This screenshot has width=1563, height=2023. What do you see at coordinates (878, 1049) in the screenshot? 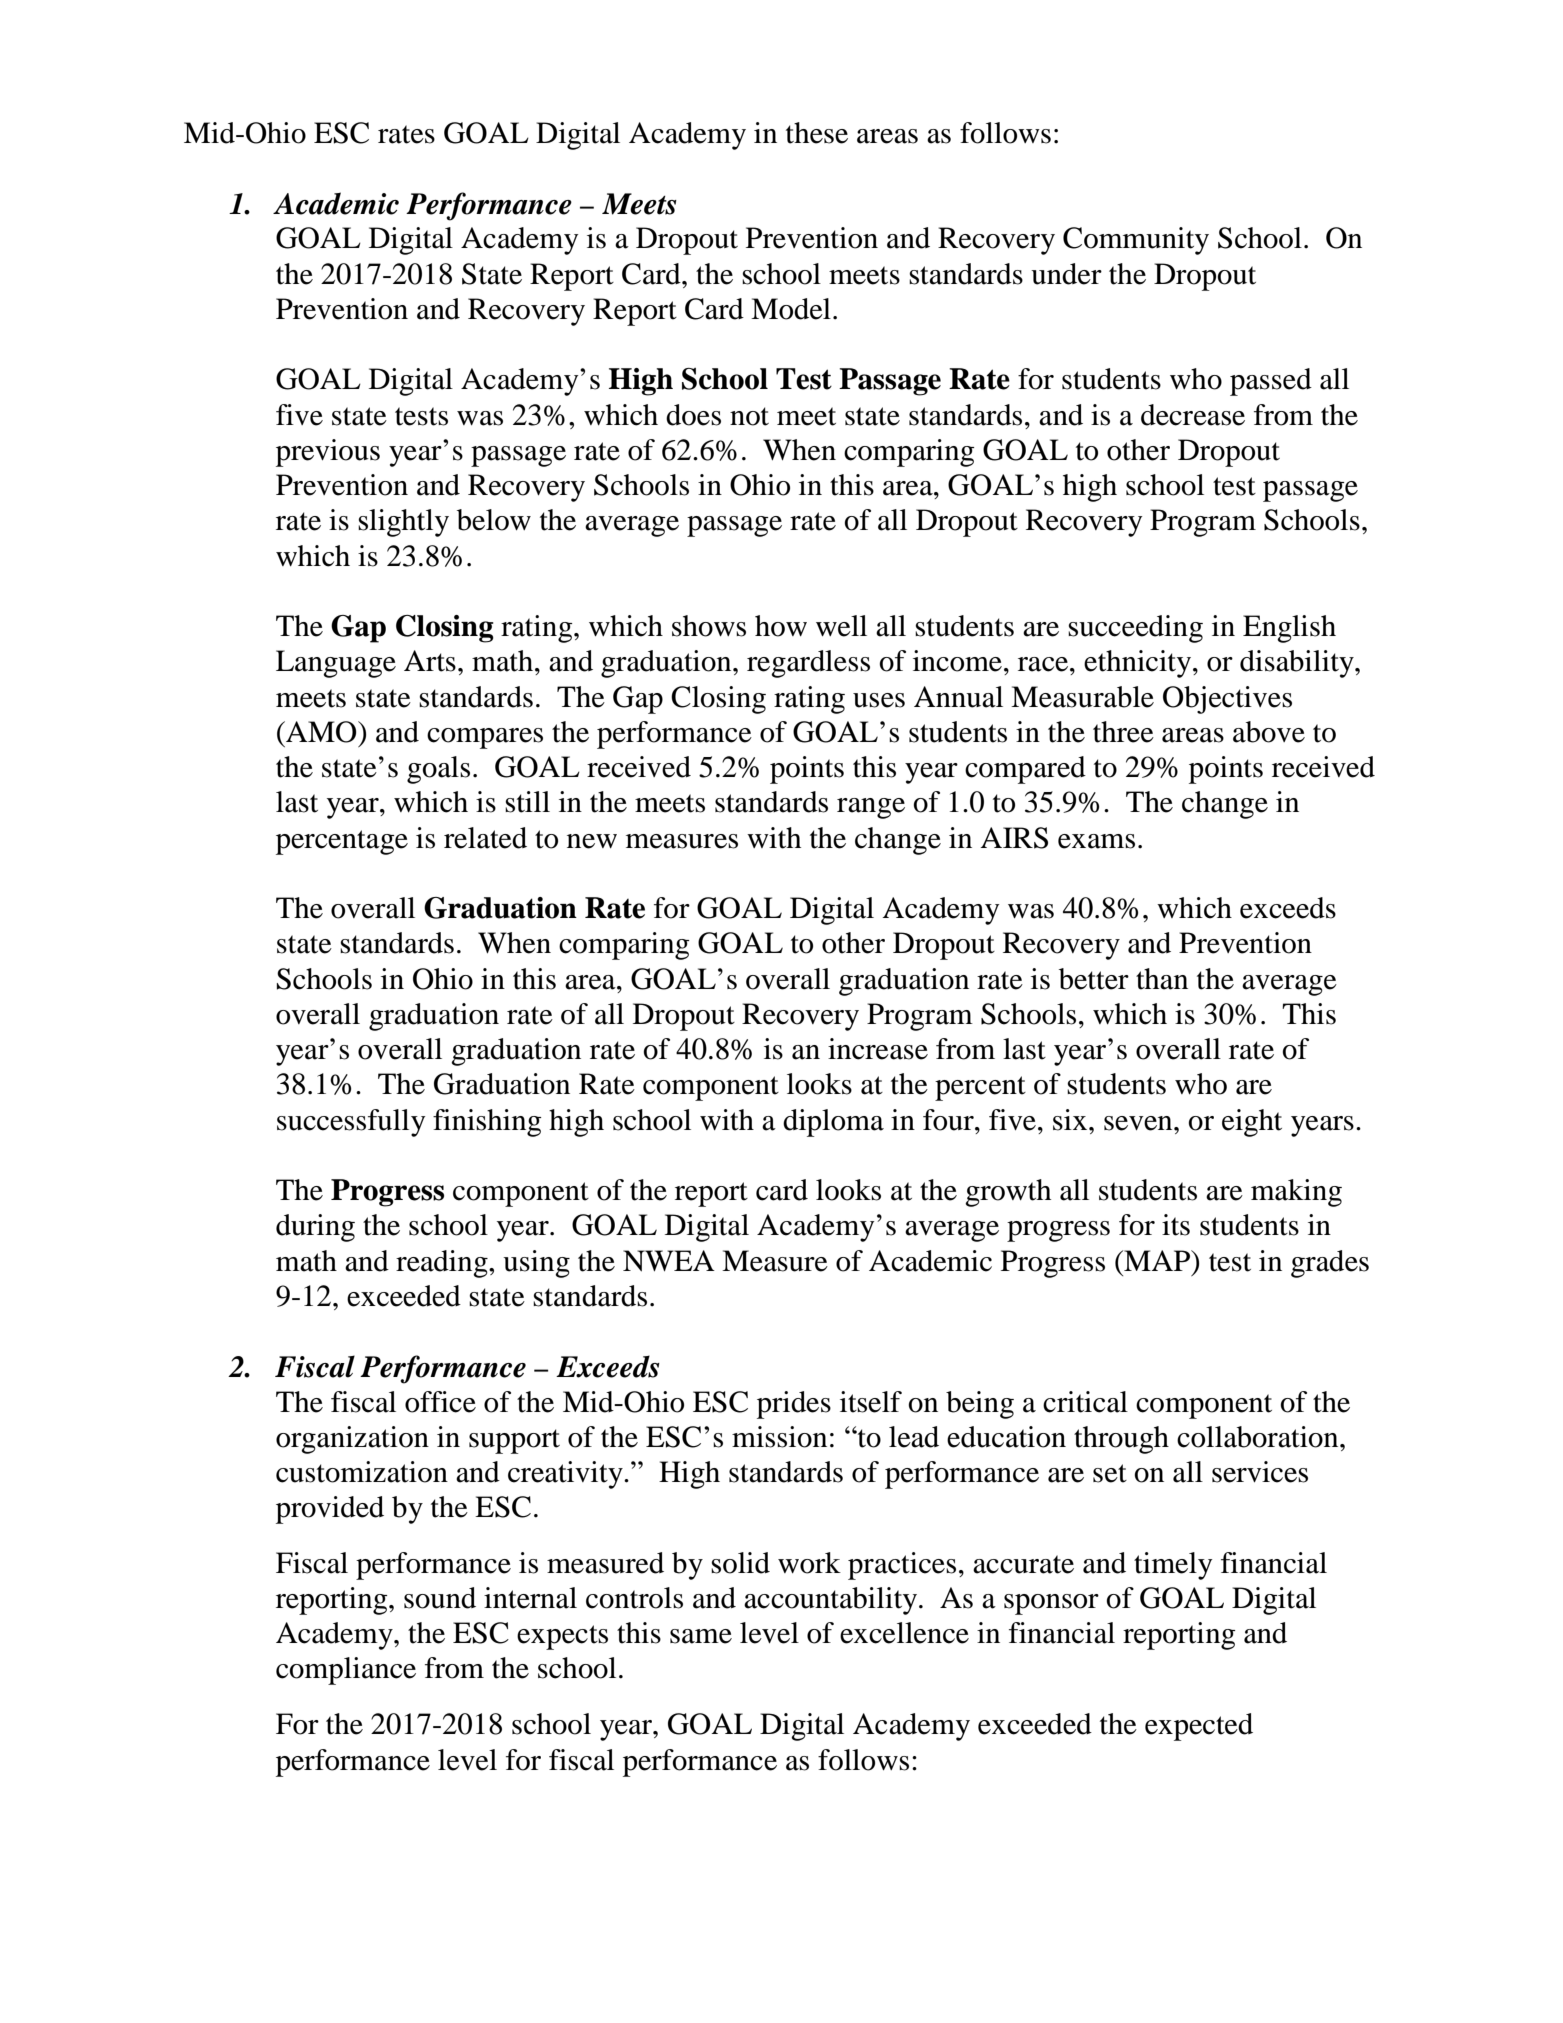
I see `increase` at bounding box center [878, 1049].
